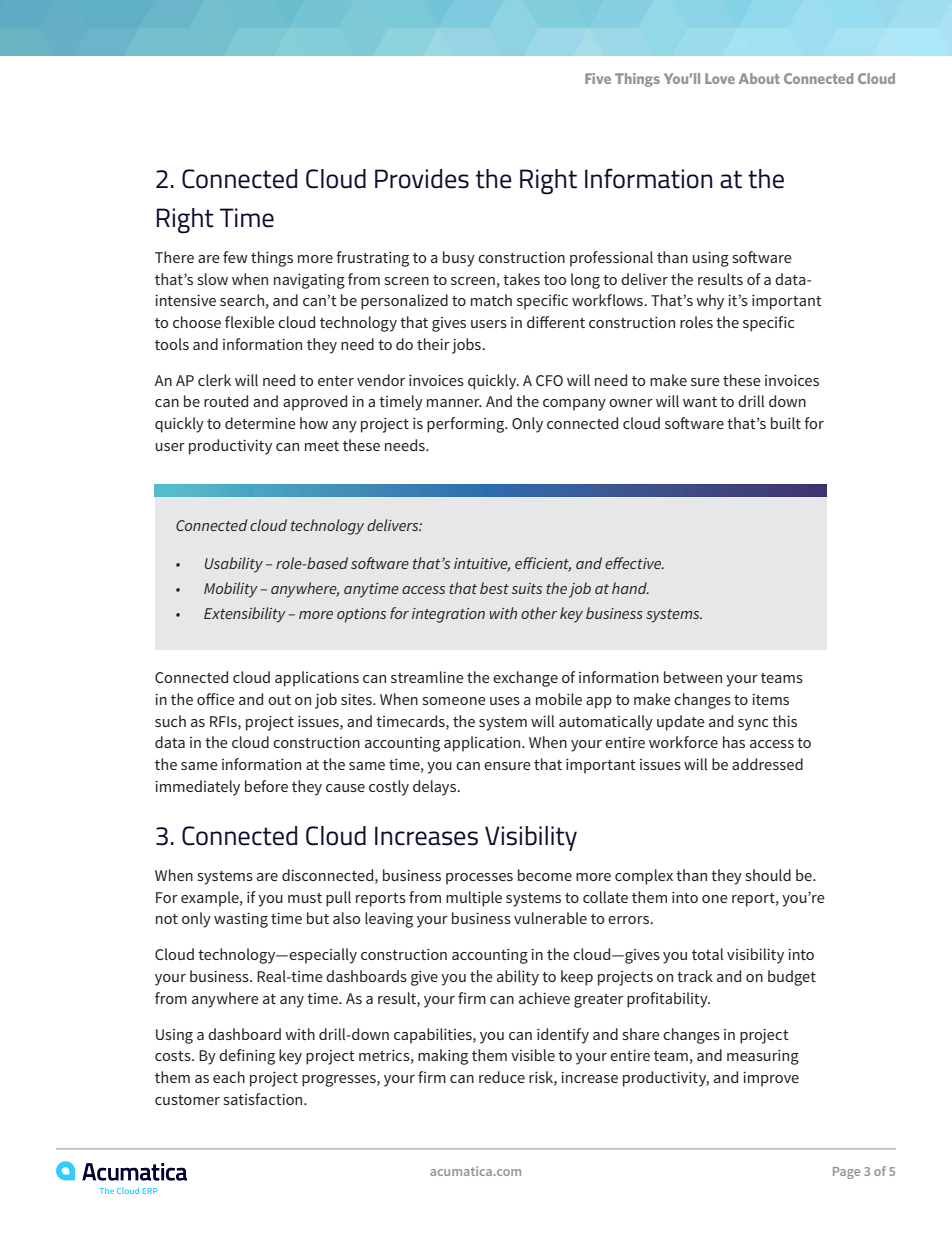  Describe the element at coordinates (549, 380) in the screenshot. I see `CFO` at that location.
